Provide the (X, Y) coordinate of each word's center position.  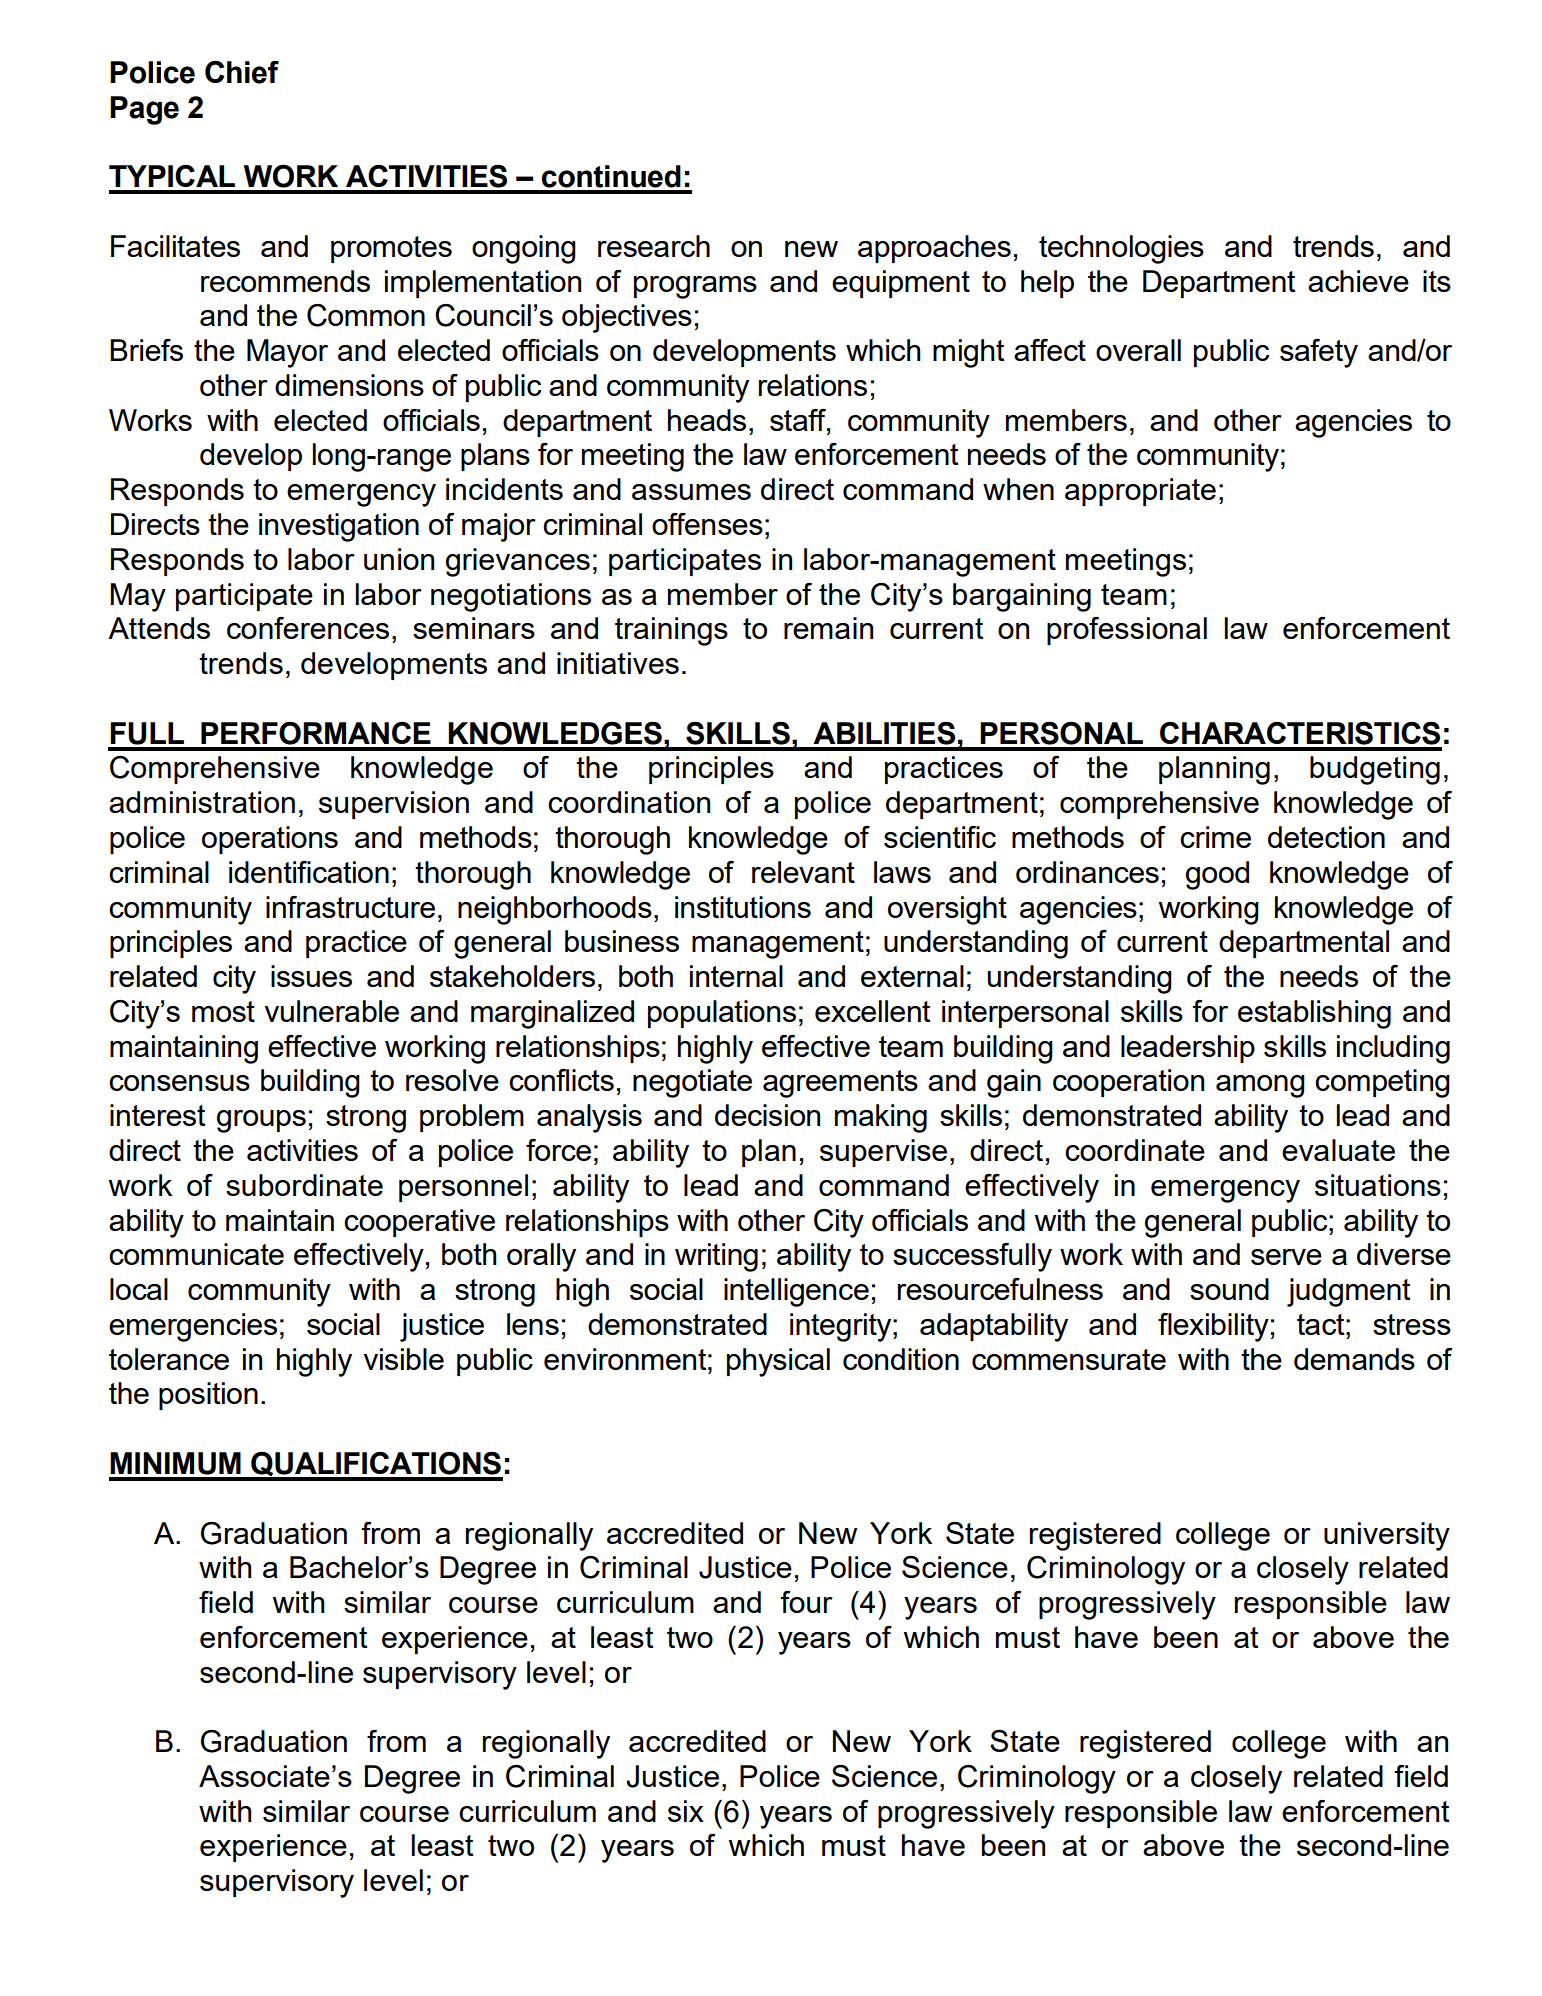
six (686, 1811)
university (1387, 1536)
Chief (242, 72)
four (807, 1602)
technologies (1121, 249)
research (654, 246)
